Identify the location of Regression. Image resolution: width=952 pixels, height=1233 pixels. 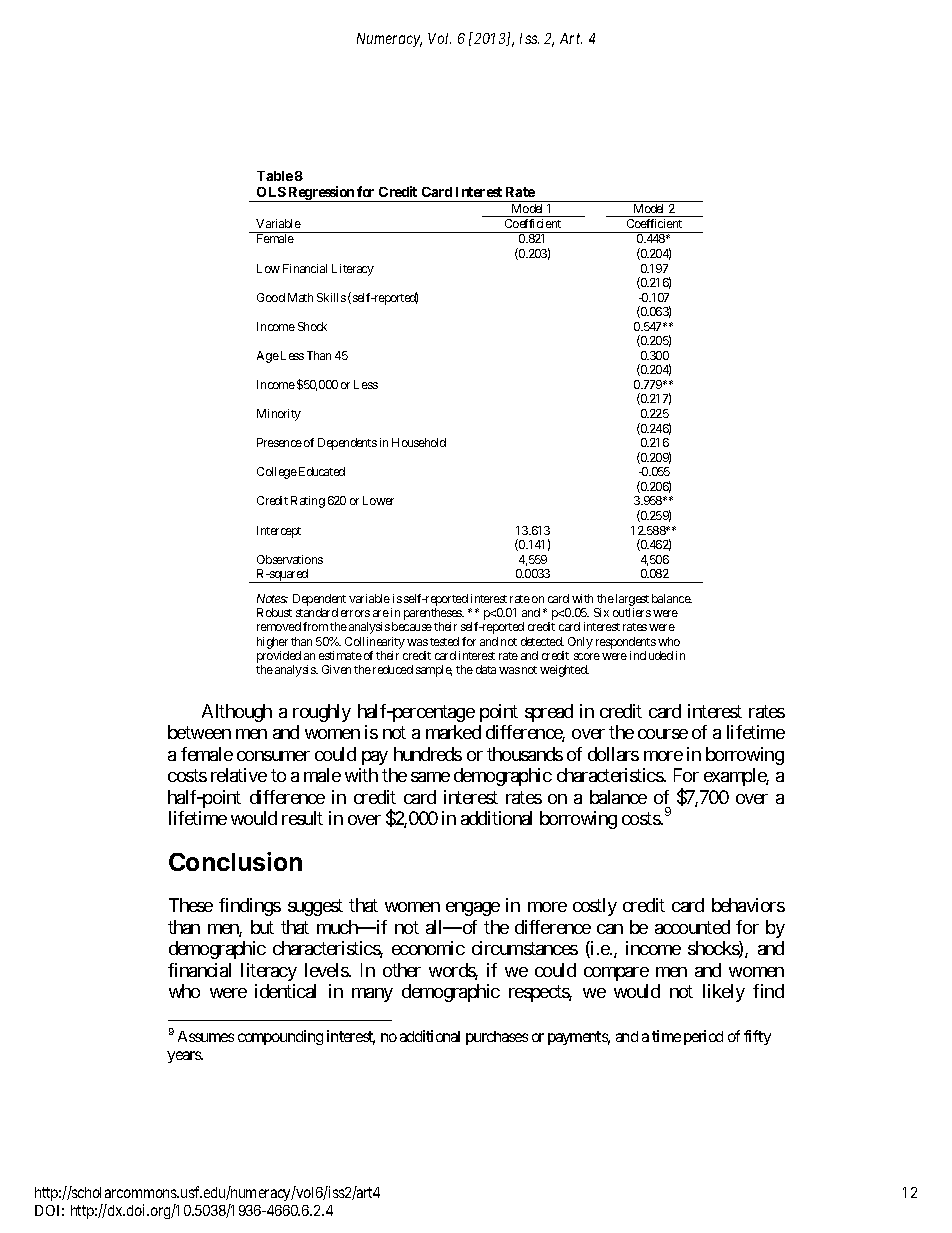
(321, 194).
